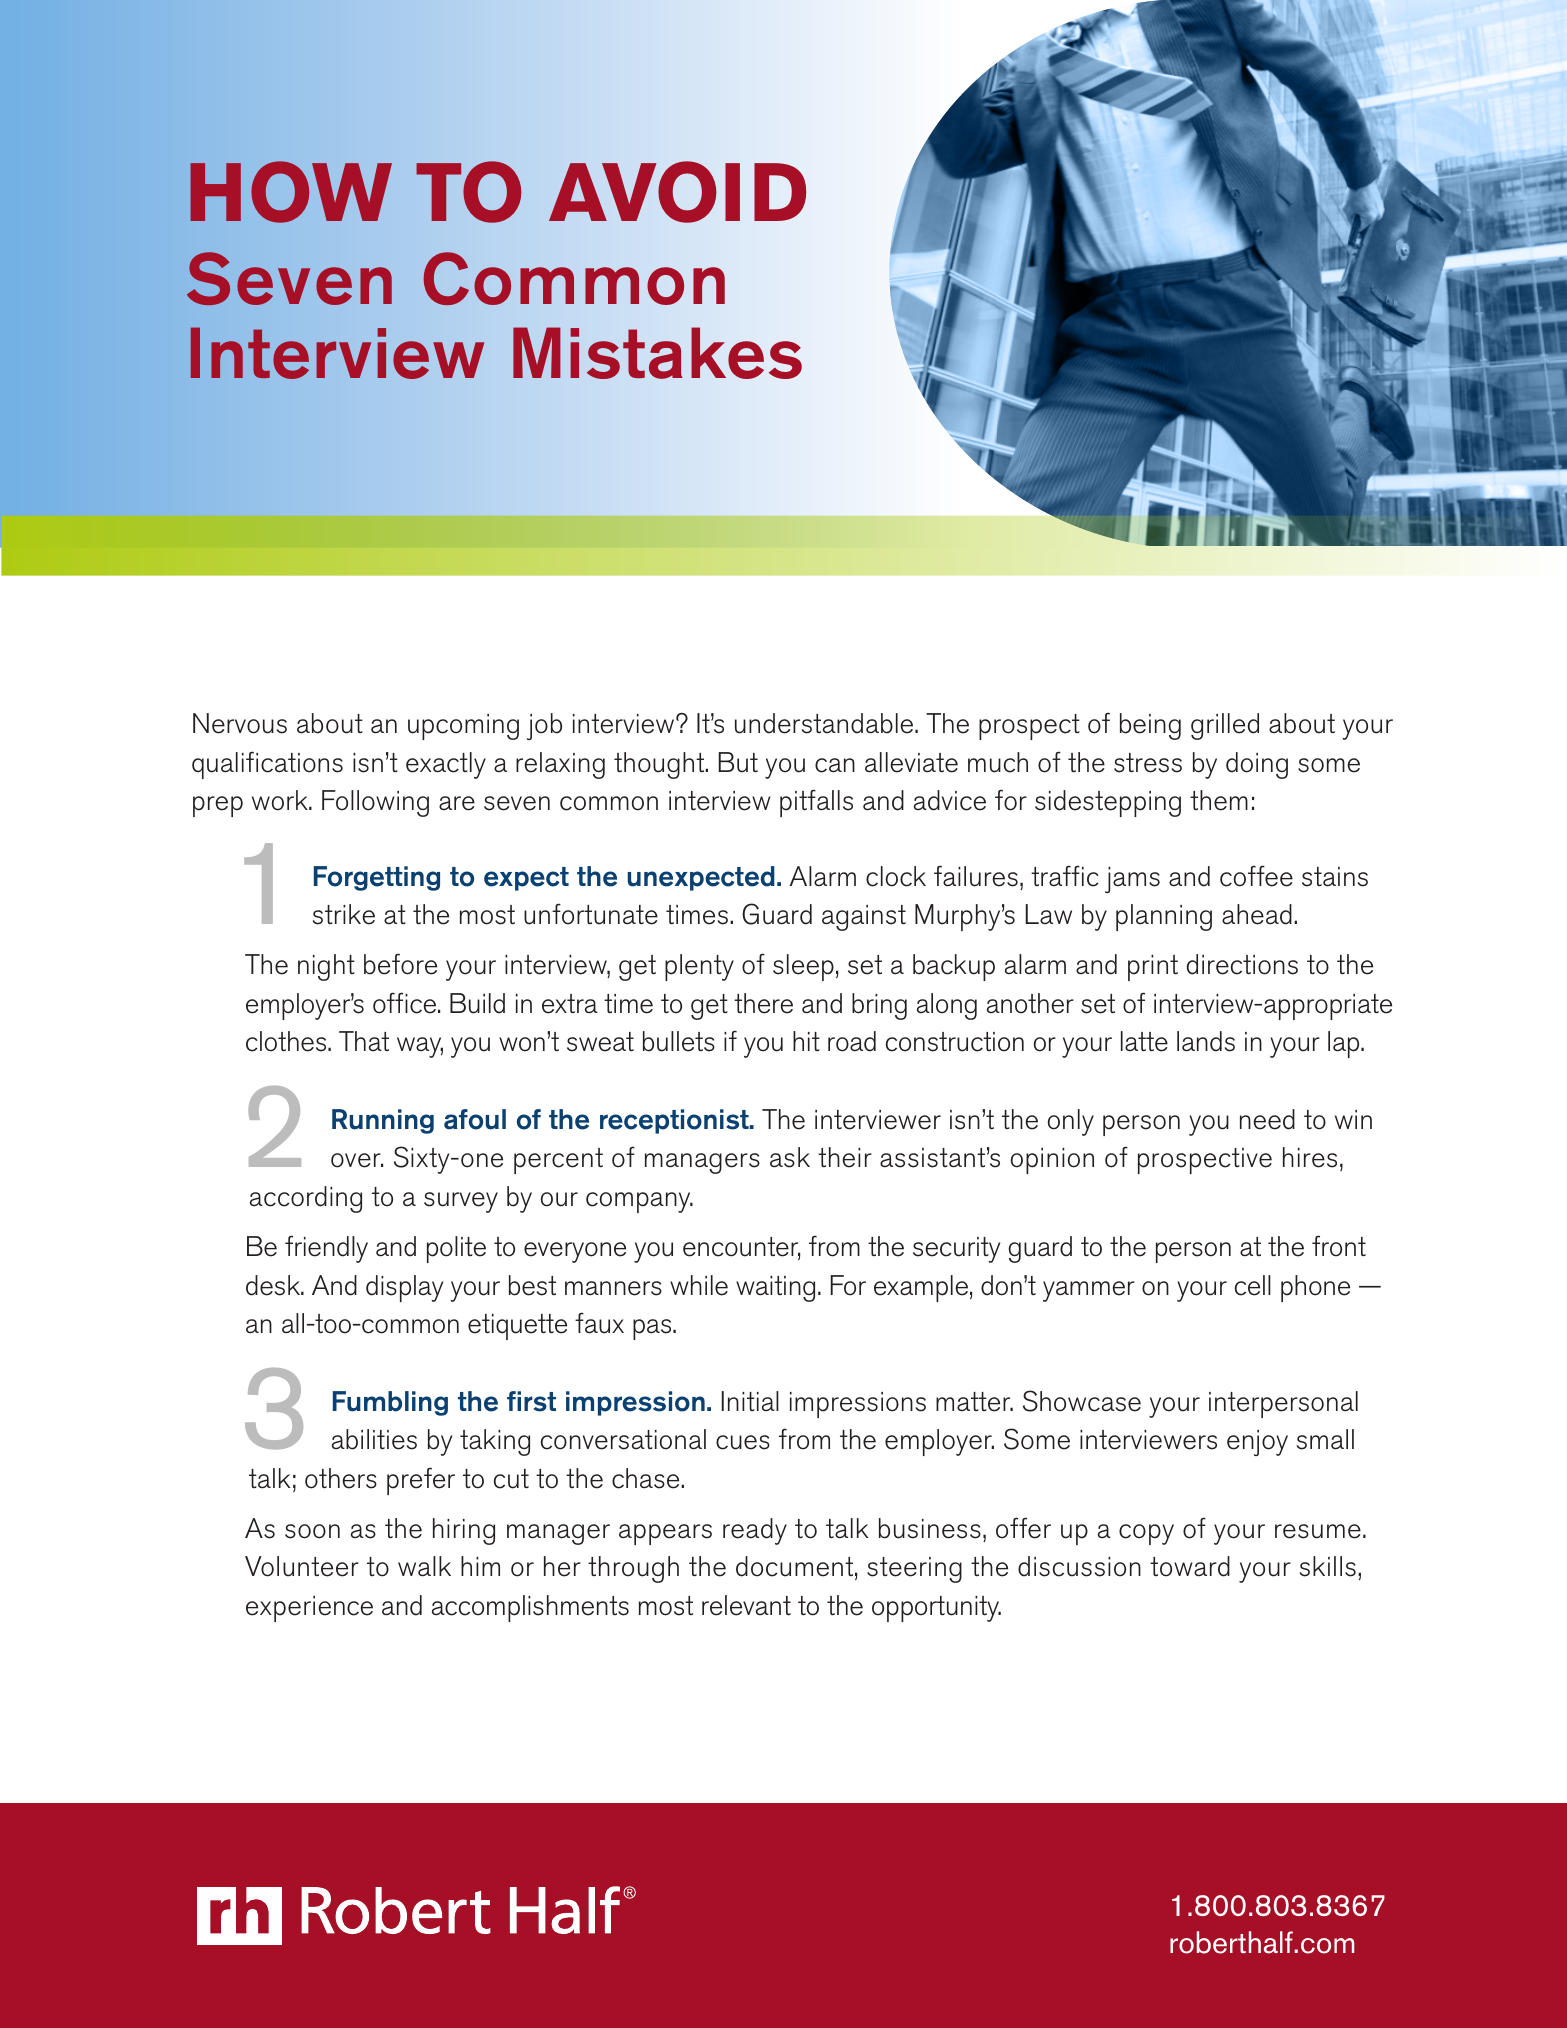 Image resolution: width=1567 pixels, height=2028 pixels. What do you see at coordinates (302, 1566) in the document?
I see `Volunteer` at bounding box center [302, 1566].
